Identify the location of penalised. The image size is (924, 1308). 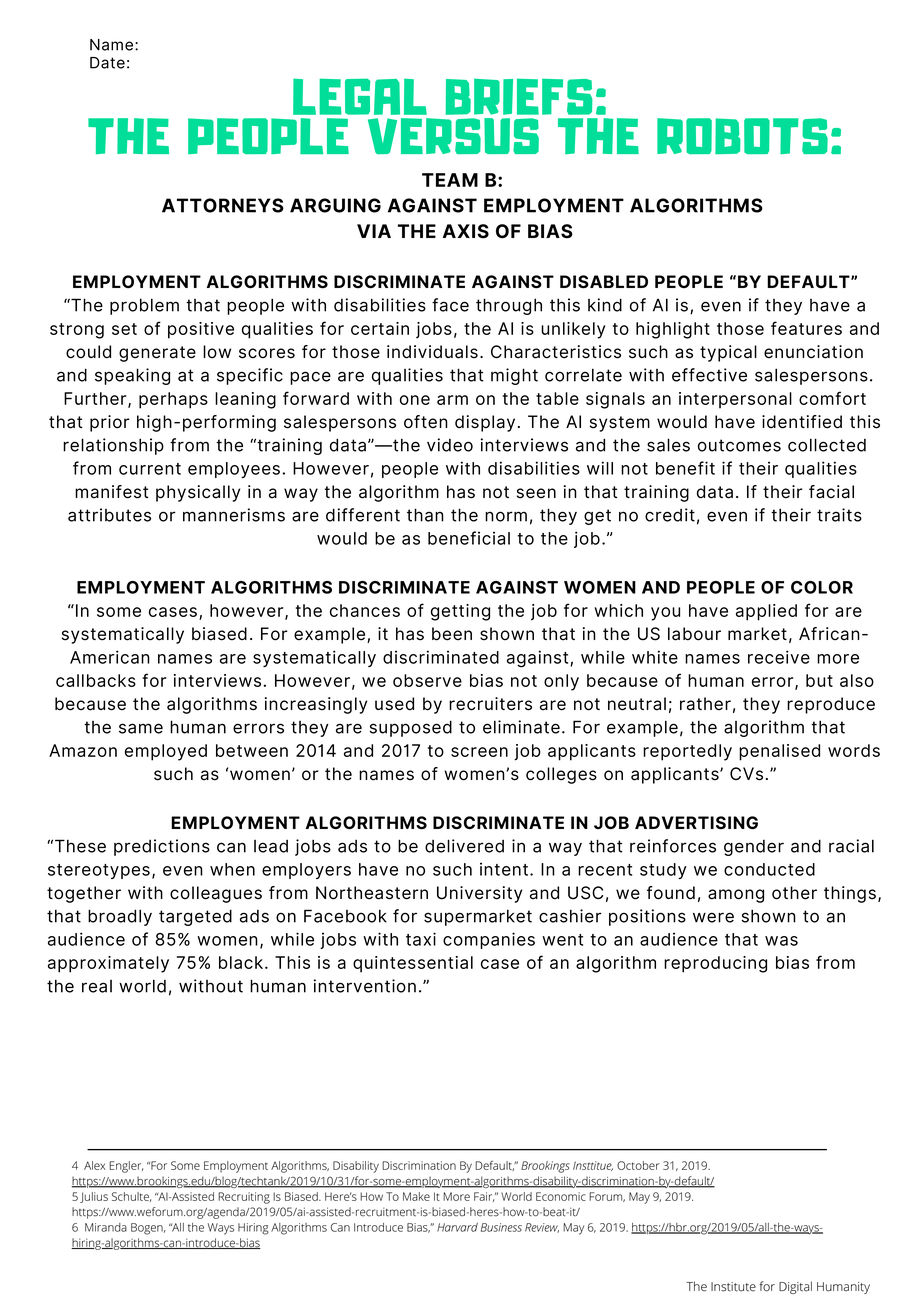
(779, 752).
